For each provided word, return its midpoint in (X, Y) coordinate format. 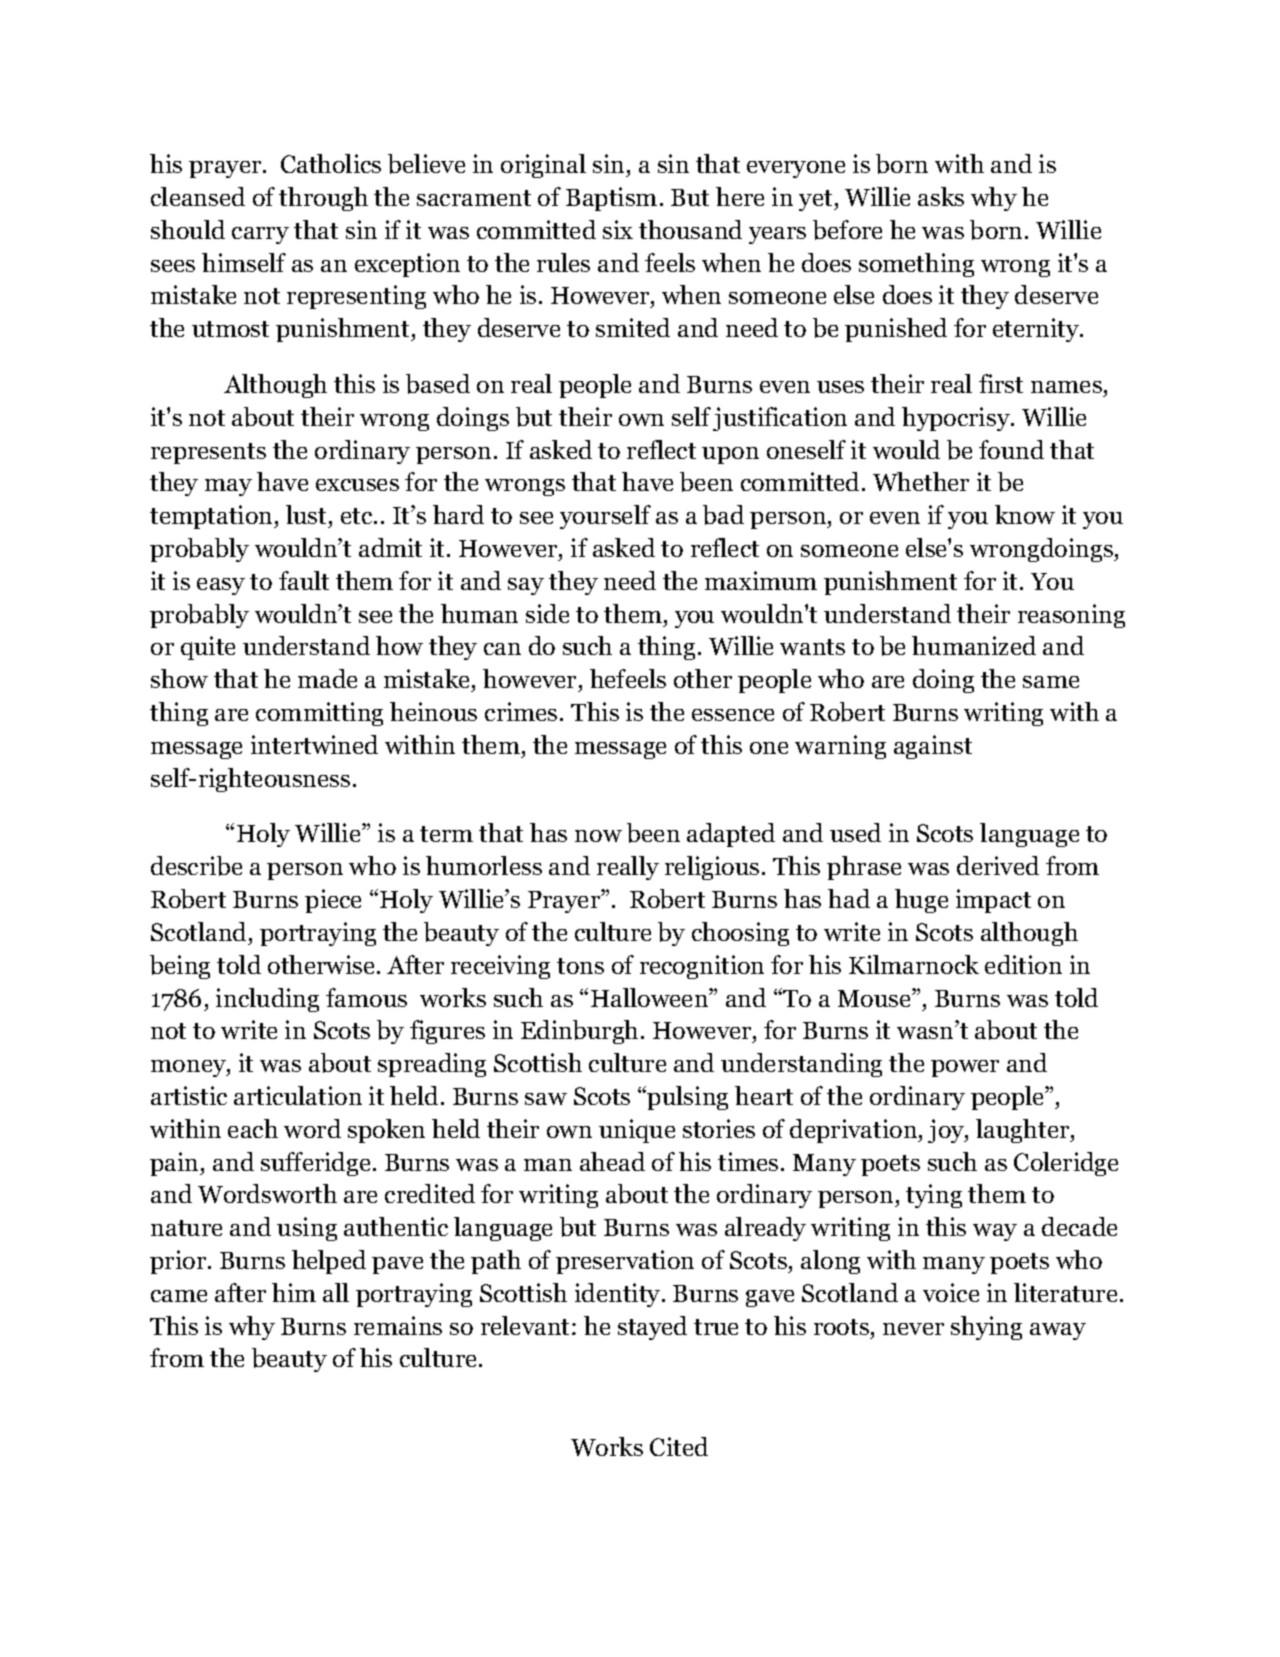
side (547, 613)
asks (941, 196)
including (267, 1000)
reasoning (1071, 616)
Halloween (650, 997)
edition (1023, 964)
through (323, 199)
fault (304, 580)
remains (398, 1325)
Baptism (611, 199)
